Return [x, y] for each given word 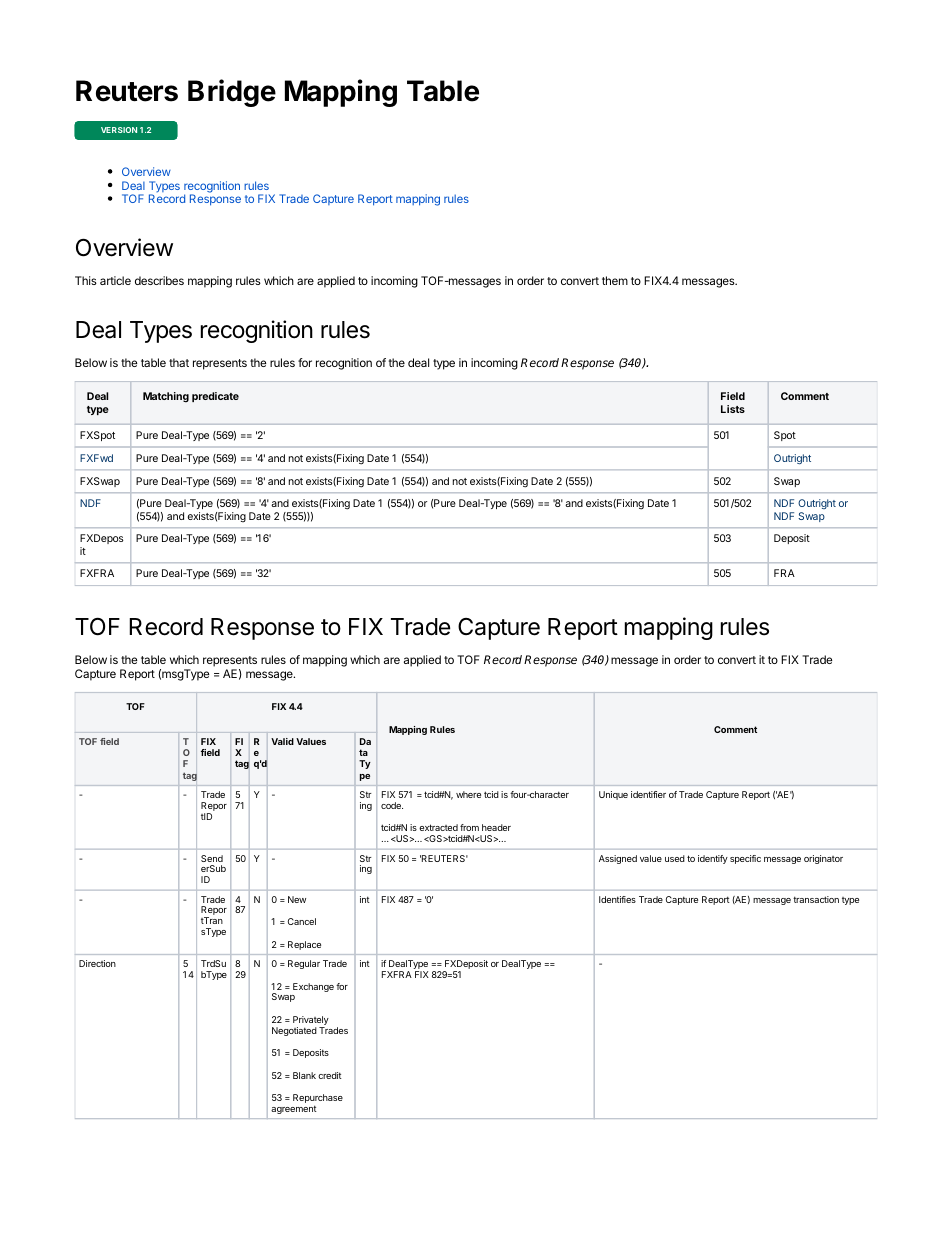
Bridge [232, 93]
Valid [282, 741]
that [179, 362]
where [468, 794]
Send [212, 858]
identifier [648, 794]
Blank [304, 1075]
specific [745, 859]
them [615, 280]
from [469, 827]
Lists [733, 409]
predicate [215, 397]
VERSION [119, 130]
